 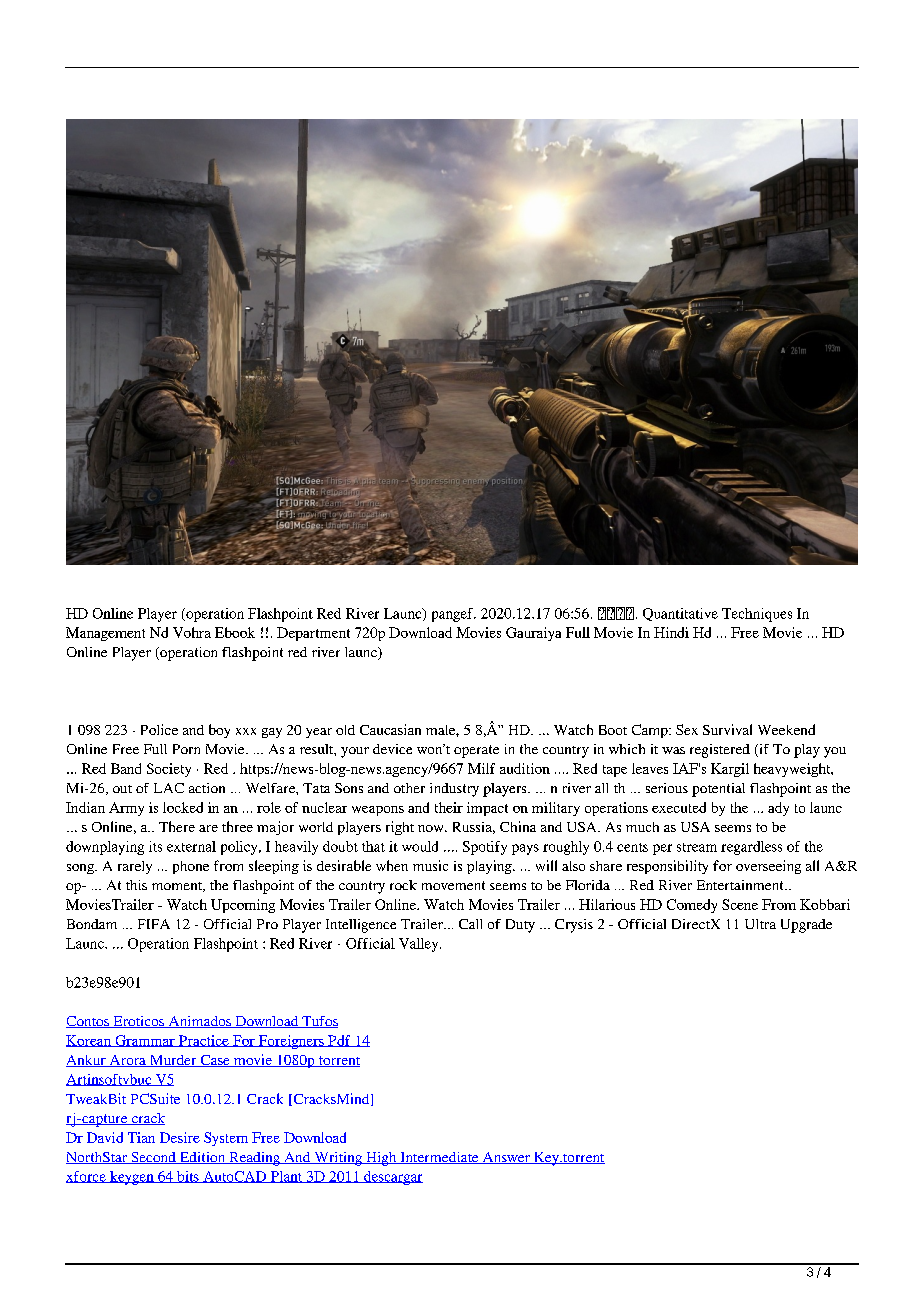 What do you see at coordinates (178, 887) in the image?
I see `moment` at bounding box center [178, 887].
